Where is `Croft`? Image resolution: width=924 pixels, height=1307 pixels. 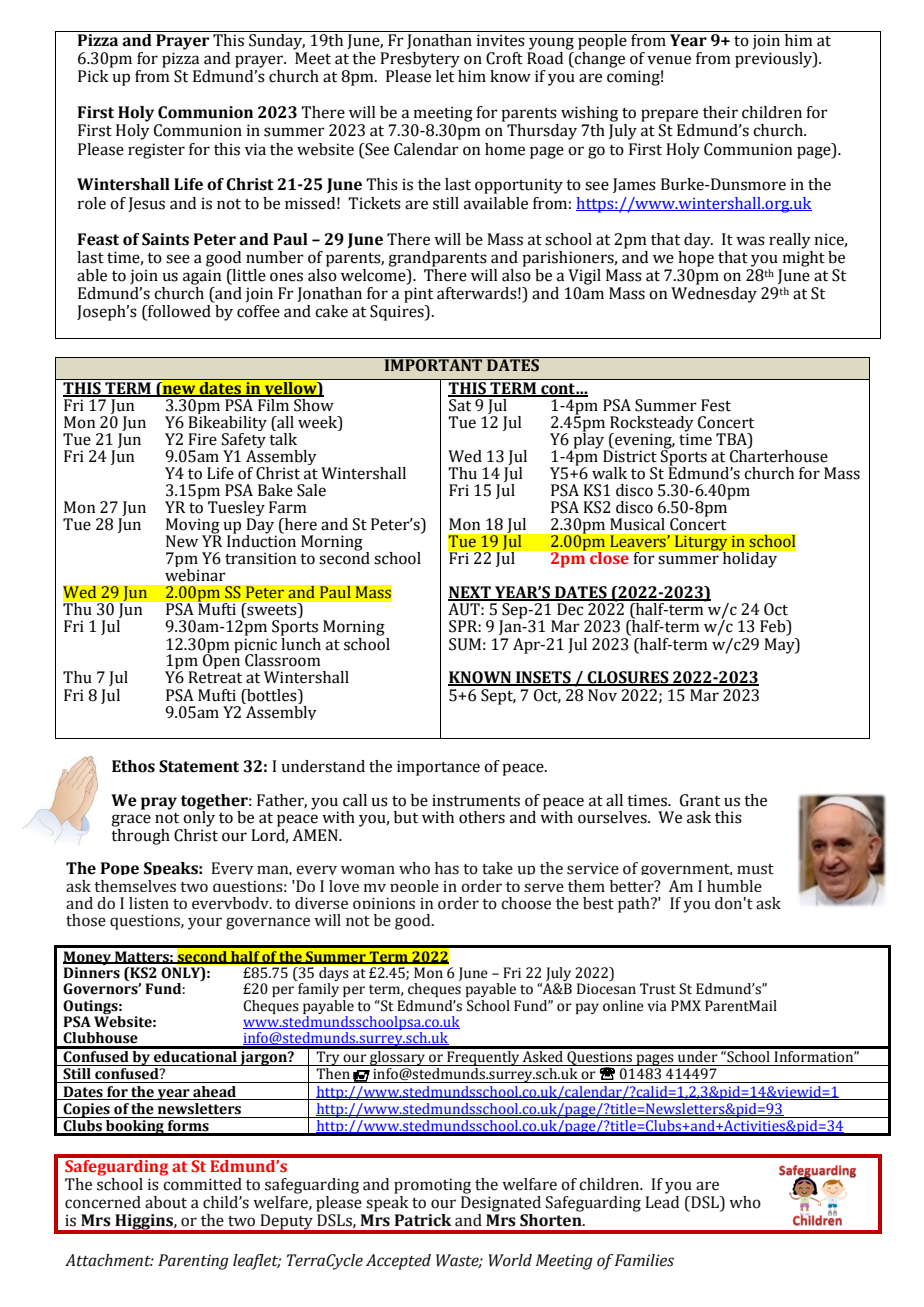 Croft is located at coordinates (504, 58).
